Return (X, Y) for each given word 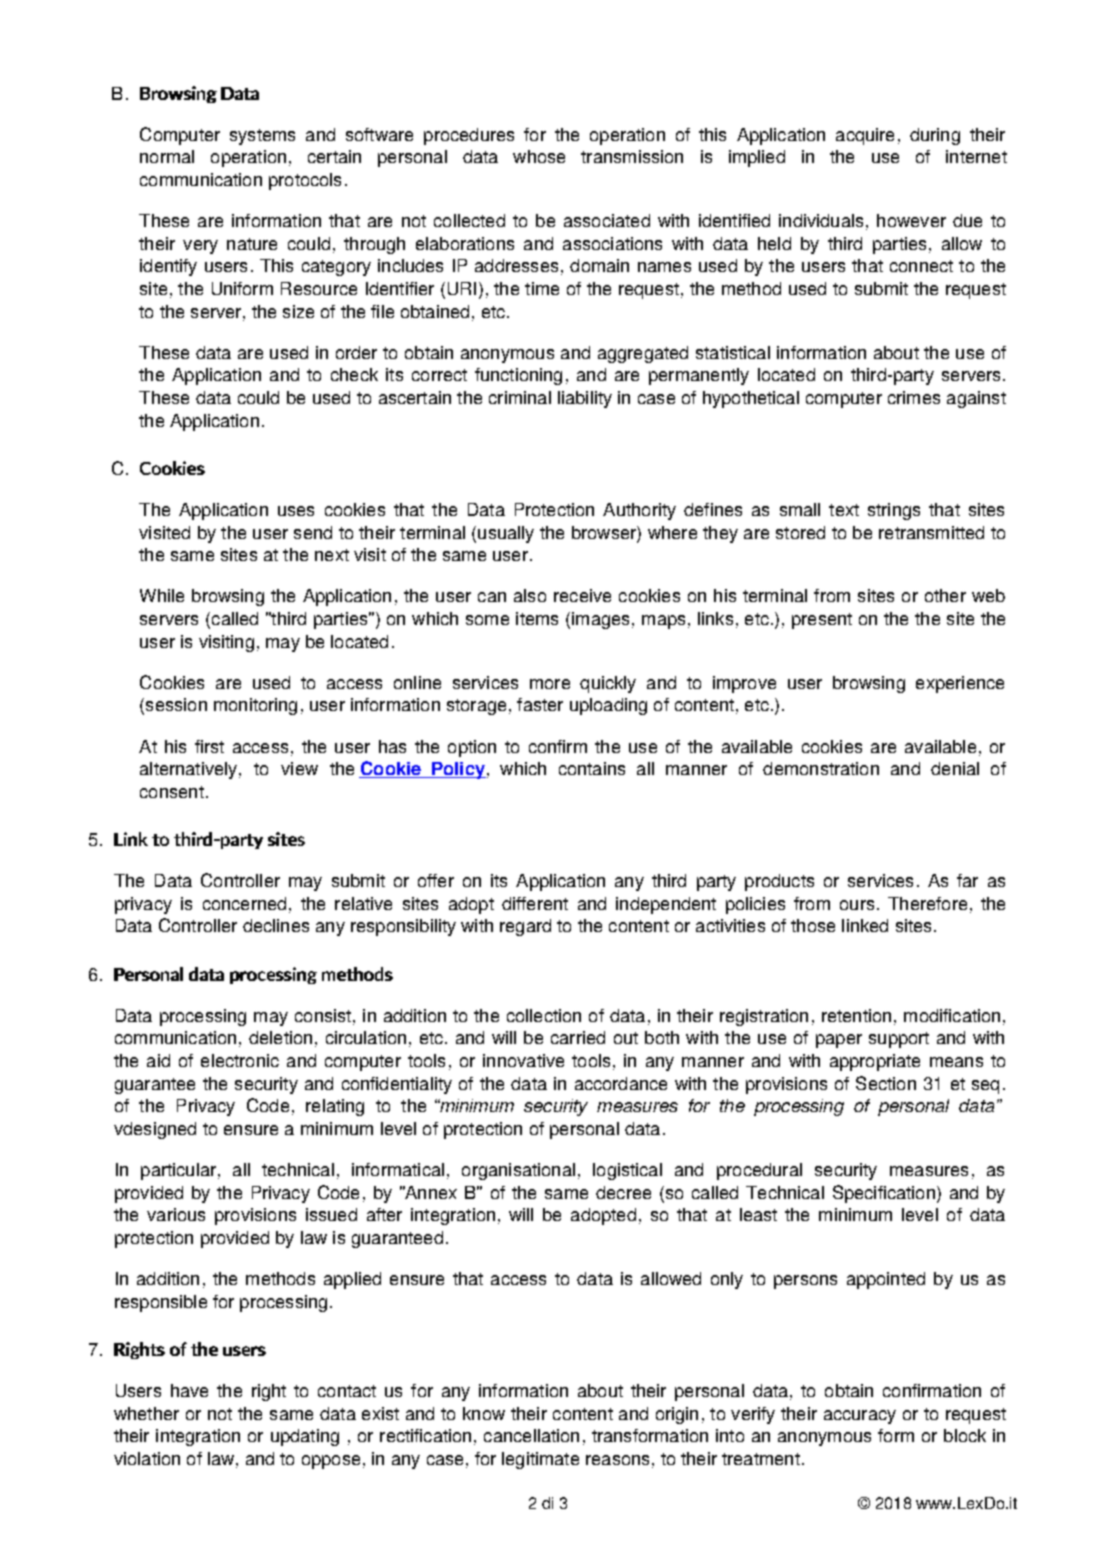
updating (305, 1437)
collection (544, 1015)
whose (539, 156)
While (162, 595)
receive (582, 595)
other (945, 595)
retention (856, 1015)
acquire (865, 136)
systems (262, 137)
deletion (280, 1037)
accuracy (860, 1417)
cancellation (531, 1435)
